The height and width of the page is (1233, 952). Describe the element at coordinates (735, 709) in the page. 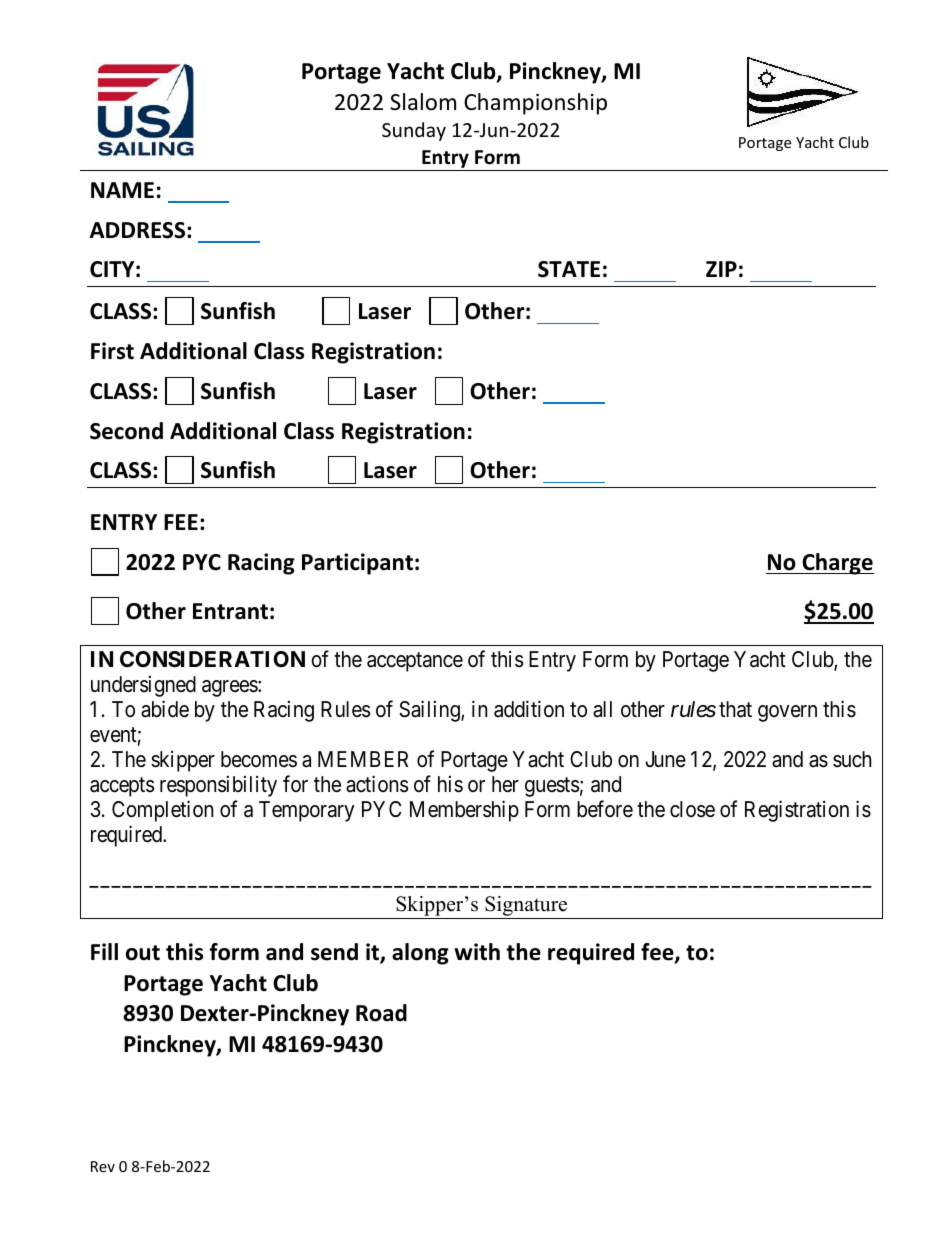

I see `that` at that location.
